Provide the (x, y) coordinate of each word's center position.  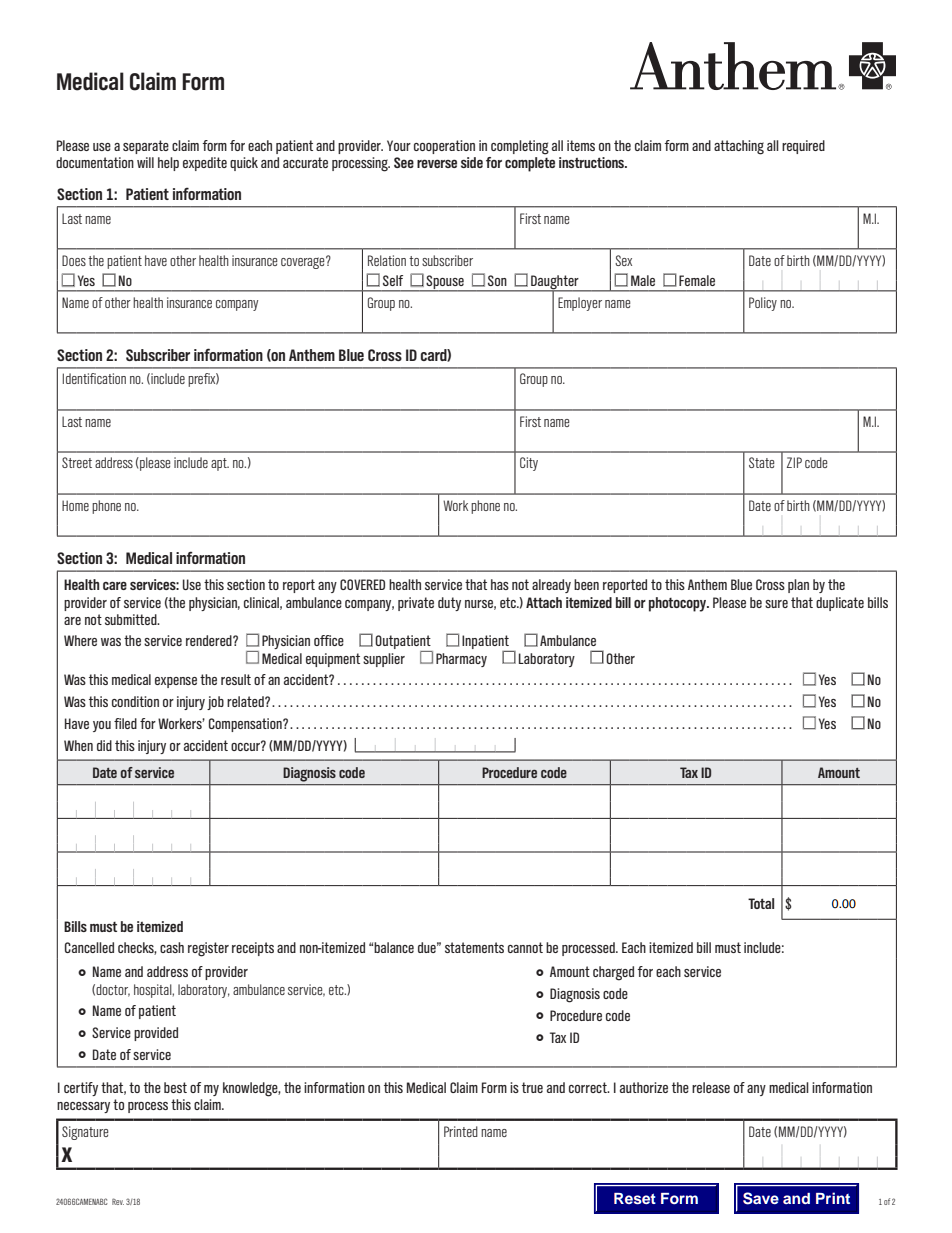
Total (761, 903)
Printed (461, 1131)
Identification (94, 378)
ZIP (794, 462)
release (711, 1087)
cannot (525, 947)
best (175, 1087)
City (529, 464)
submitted (132, 619)
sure (776, 604)
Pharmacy (461, 660)
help (168, 164)
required (803, 147)
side (472, 162)
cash (172, 947)
